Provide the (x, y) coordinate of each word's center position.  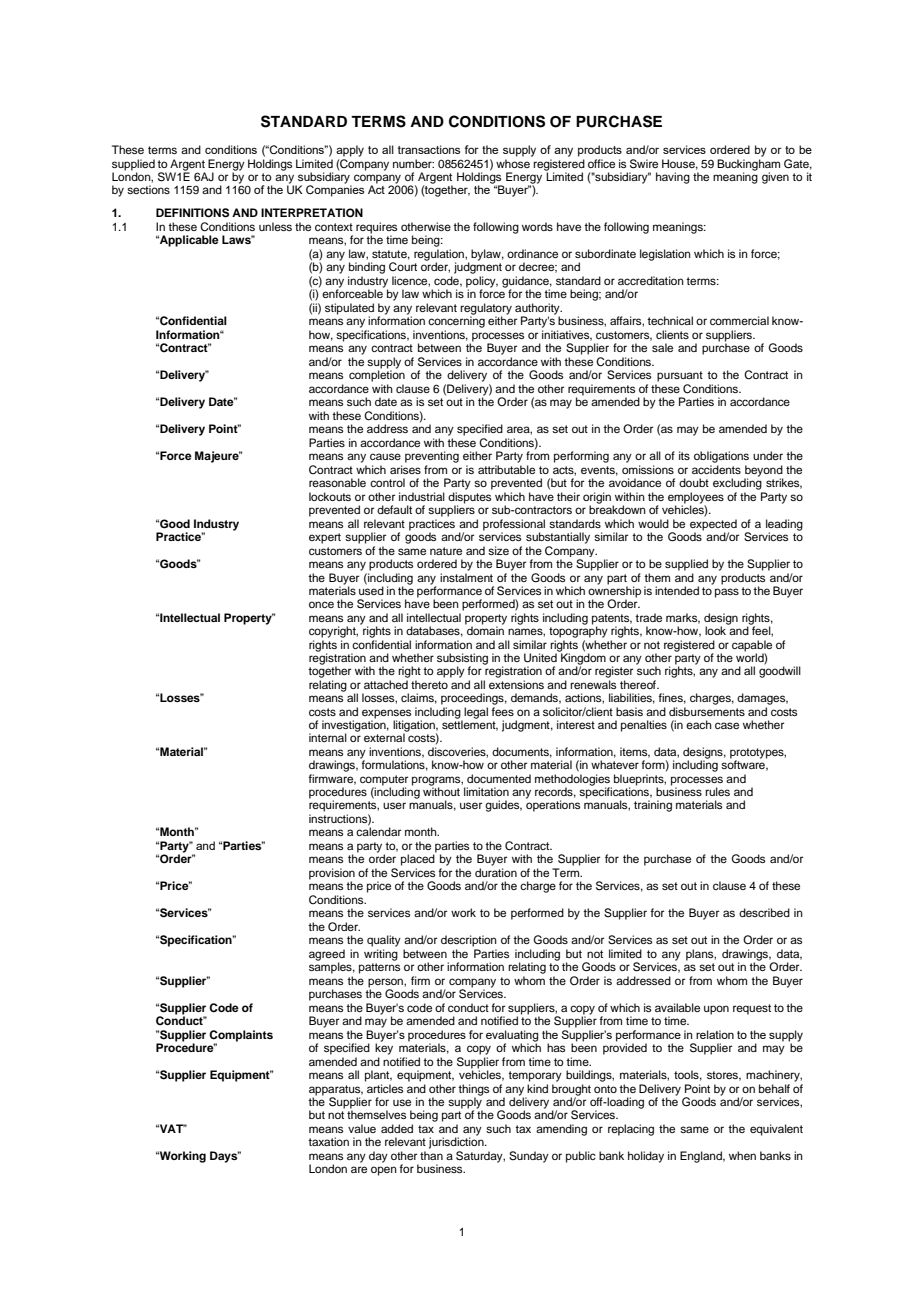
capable (752, 647)
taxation (328, 1141)
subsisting (462, 660)
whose (513, 163)
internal (328, 737)
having (673, 178)
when (742, 1155)
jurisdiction (457, 1142)
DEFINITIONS (192, 213)
